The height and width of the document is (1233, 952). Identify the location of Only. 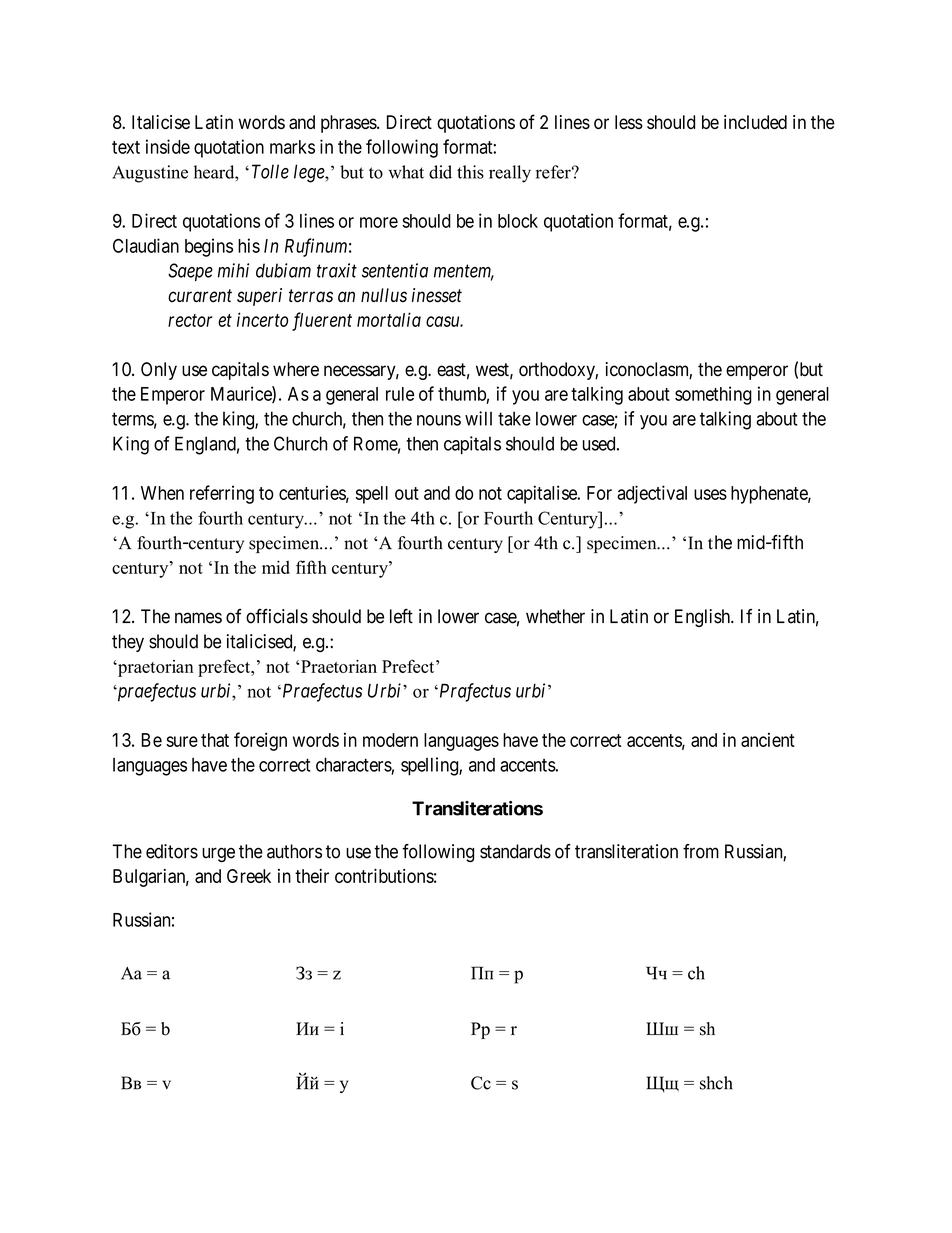
(159, 371).
